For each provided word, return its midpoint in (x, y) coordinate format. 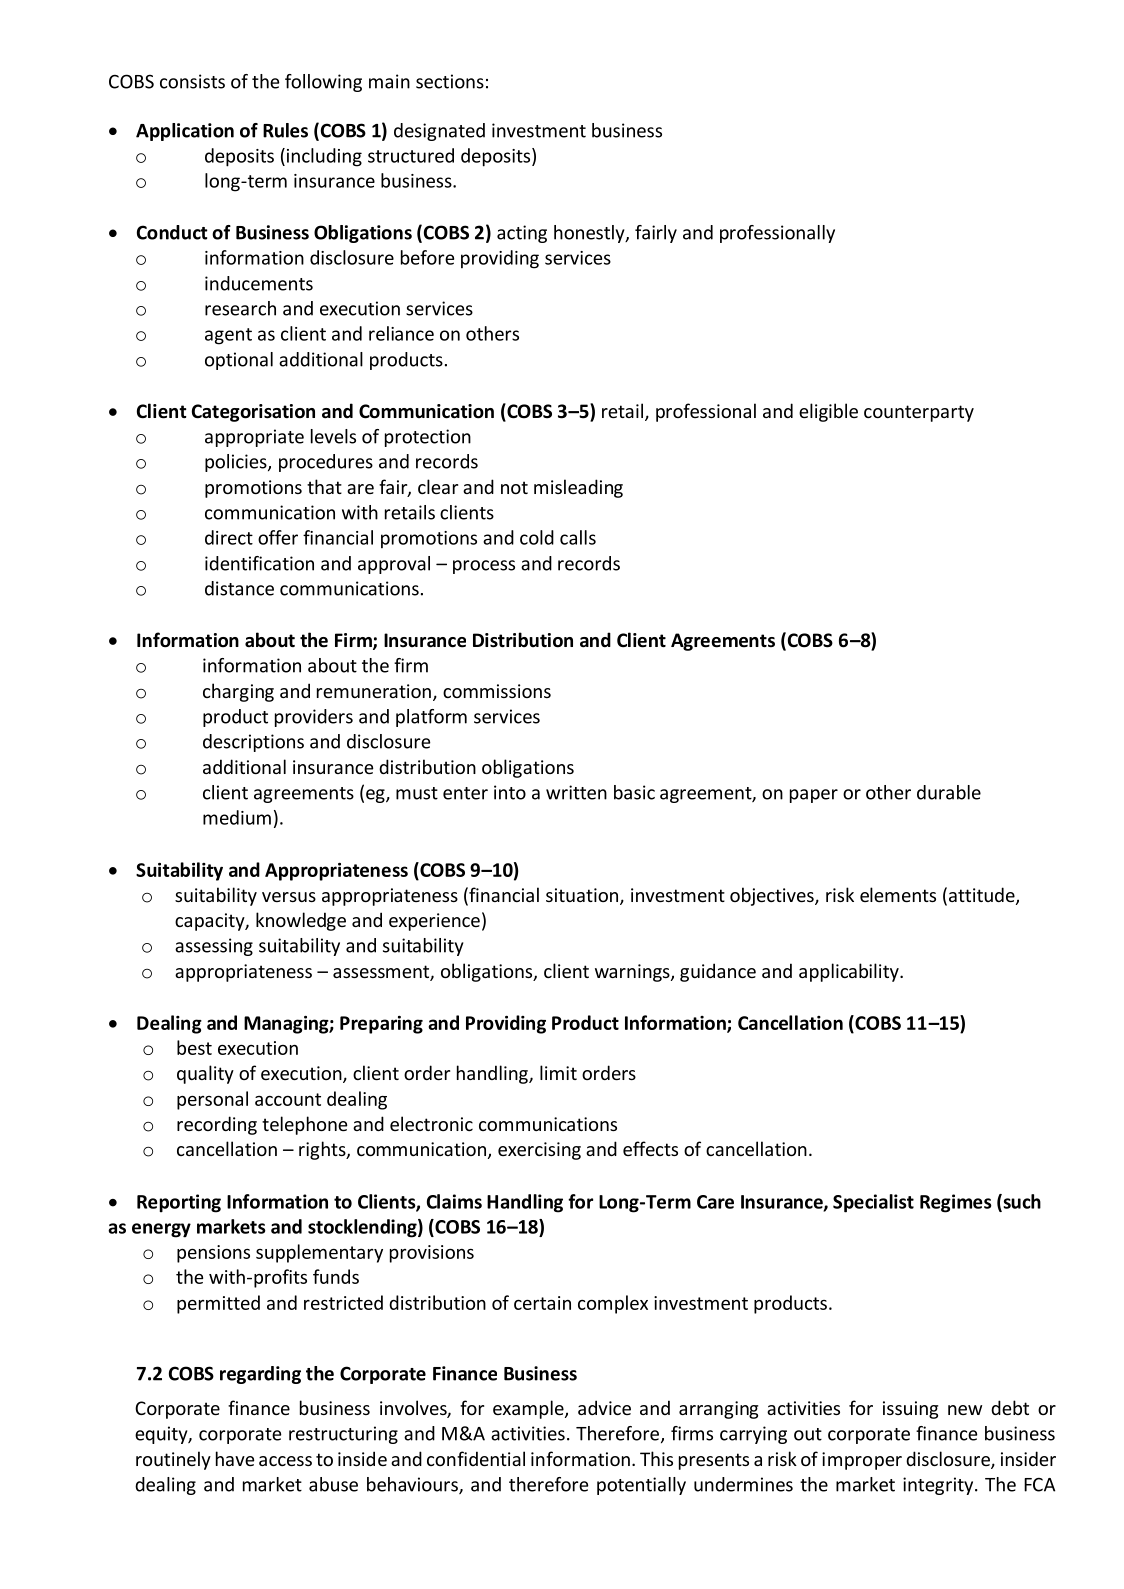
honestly (590, 234)
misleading (578, 488)
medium (237, 817)
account (288, 1099)
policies (237, 463)
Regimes (956, 1203)
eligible (828, 412)
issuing (910, 1410)
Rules (285, 130)
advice (604, 1407)
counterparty (919, 413)
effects (650, 1148)
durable (949, 792)
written (576, 792)
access (285, 1461)
